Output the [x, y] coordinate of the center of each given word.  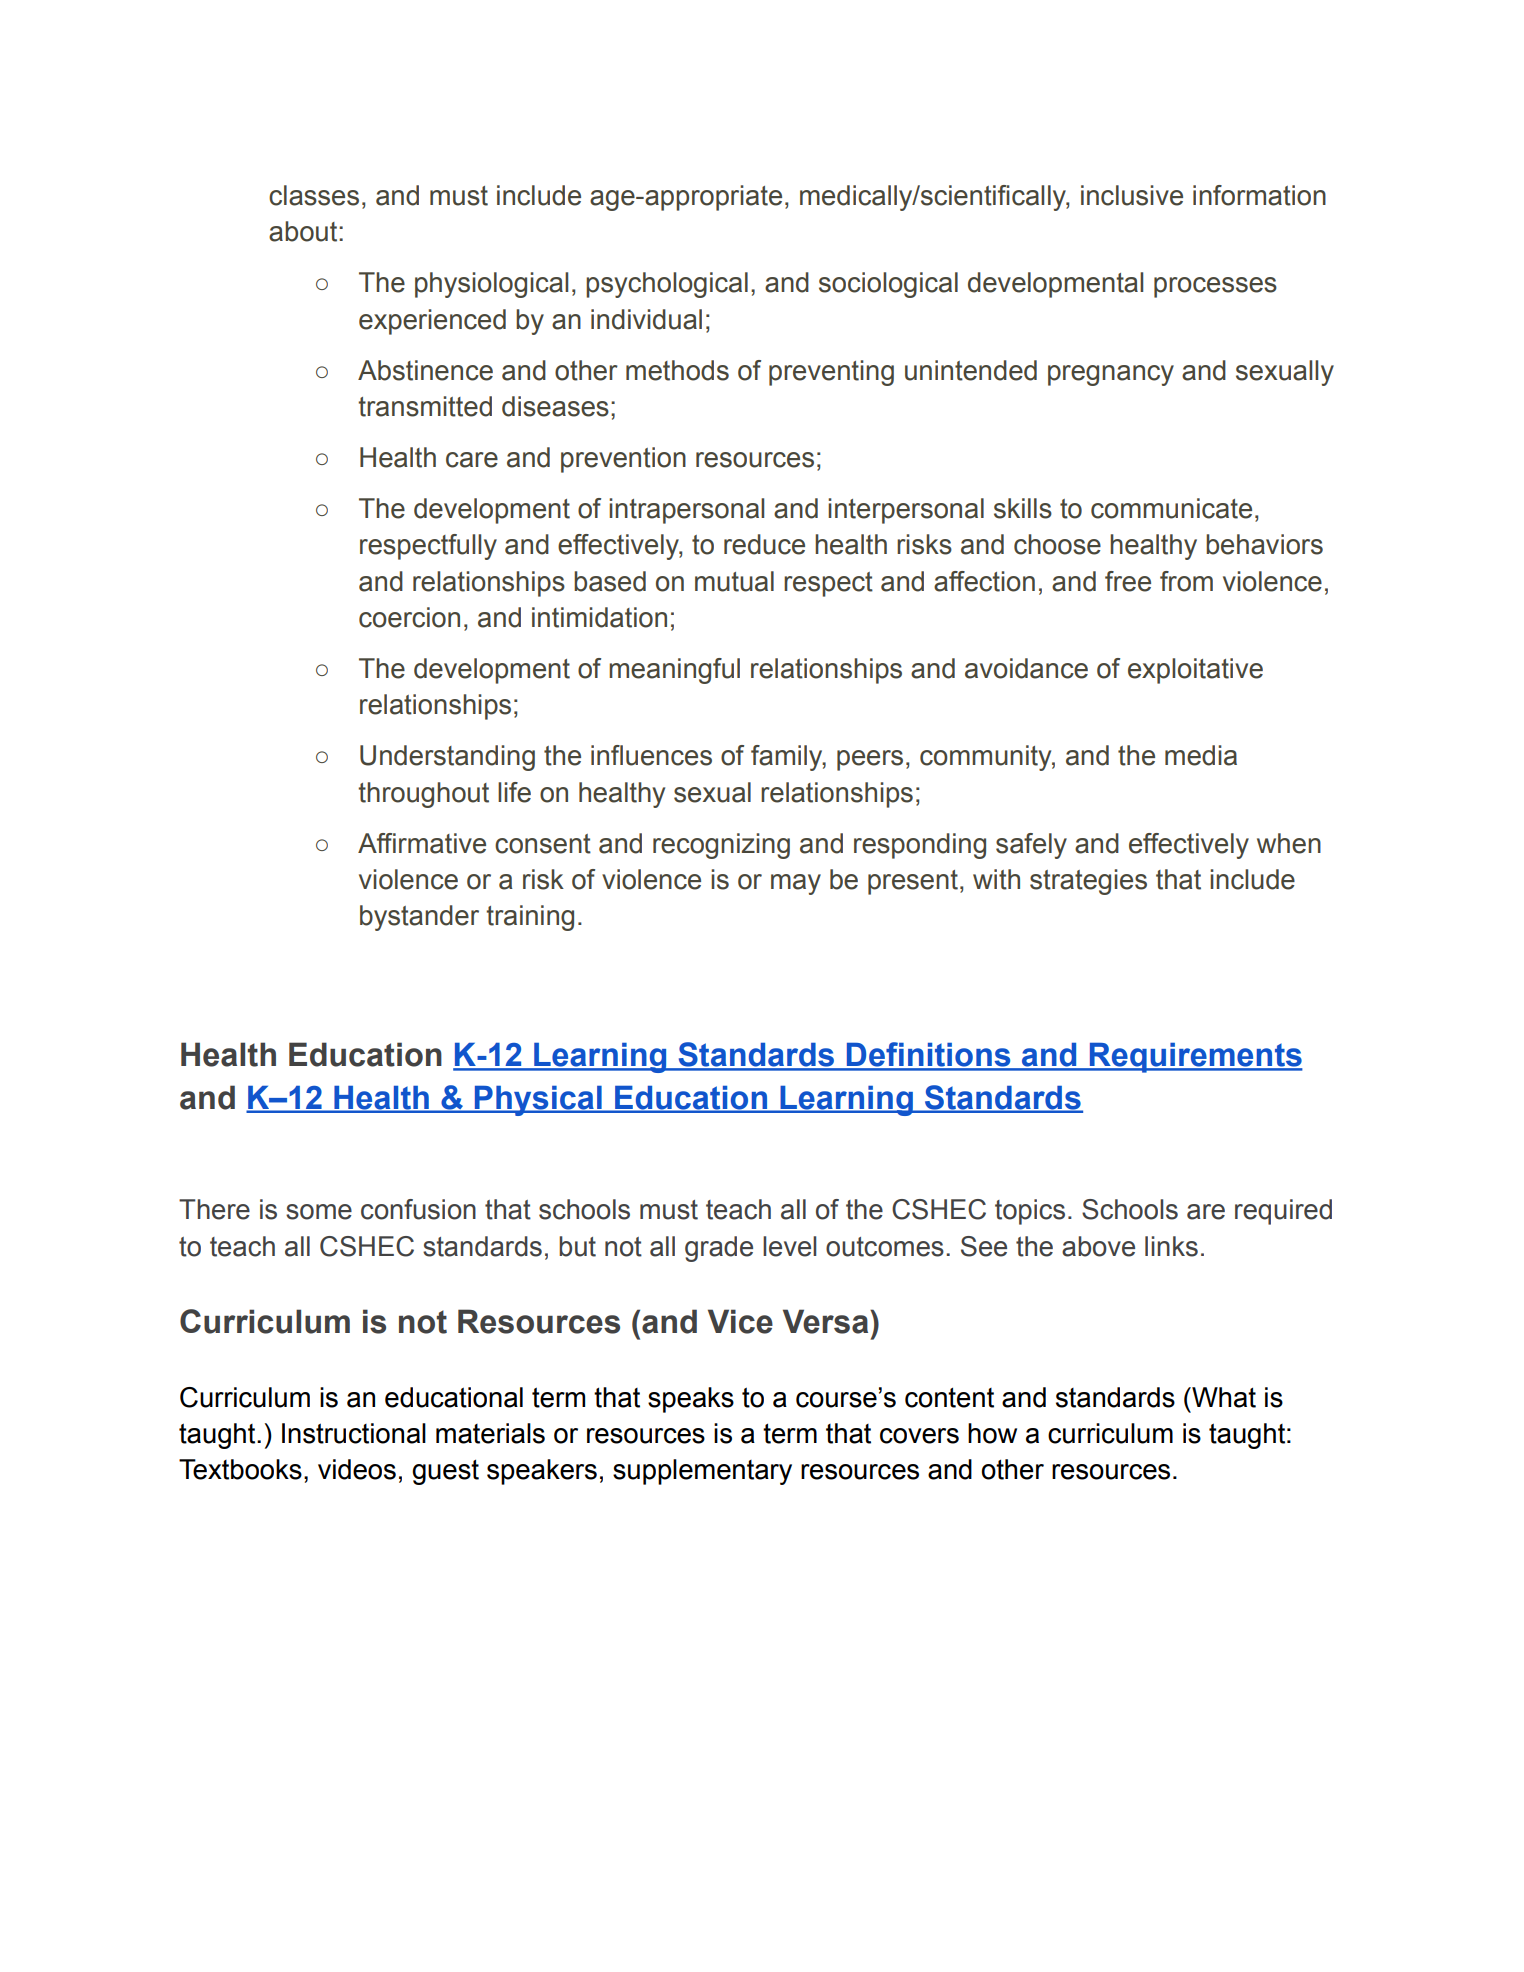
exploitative [1195, 671]
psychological [667, 285]
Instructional [354, 1433]
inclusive [1132, 195]
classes [314, 195]
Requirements [1195, 1058]
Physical [538, 1101]
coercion [409, 617]
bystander [419, 918]
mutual [734, 581]
